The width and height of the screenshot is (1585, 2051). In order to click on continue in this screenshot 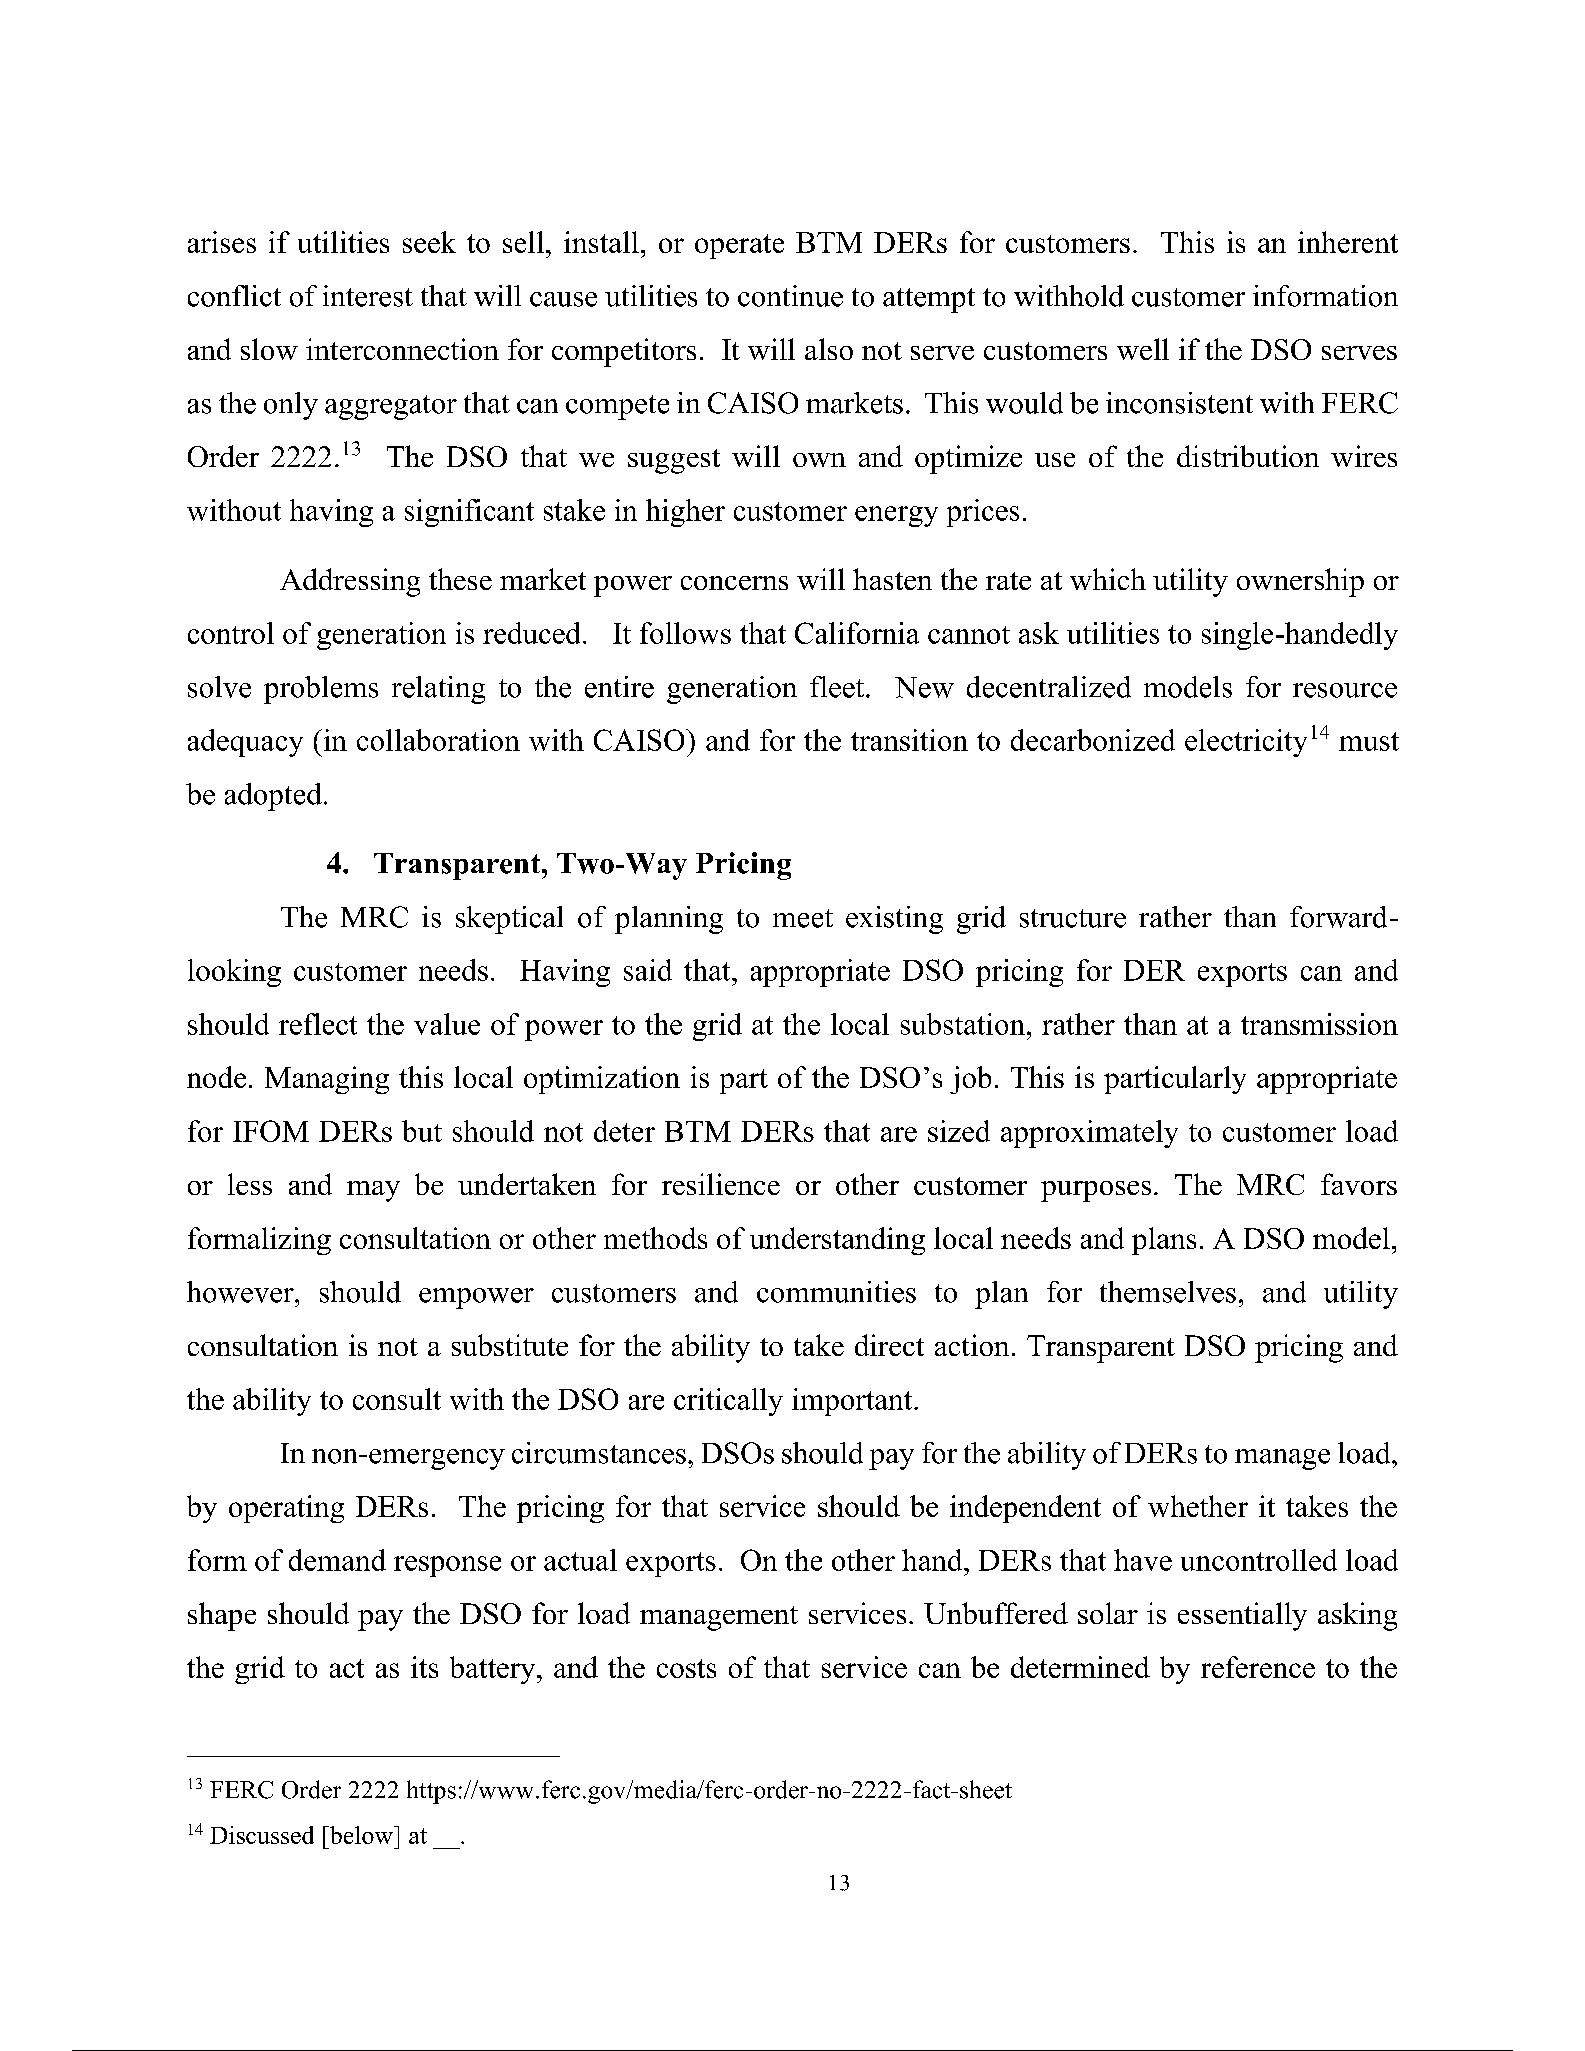, I will do `click(790, 296)`.
